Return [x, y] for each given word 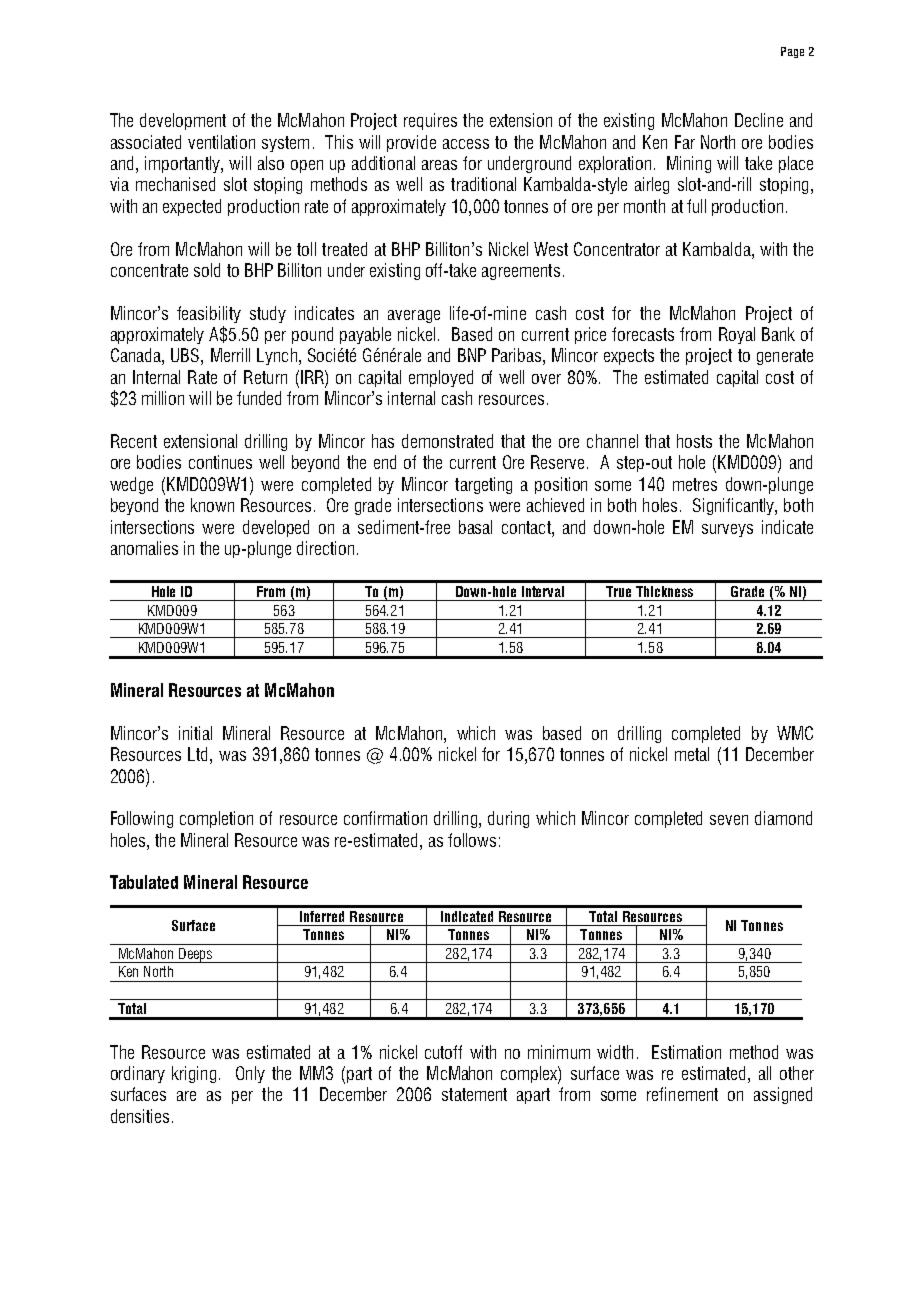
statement [474, 1094]
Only [250, 1074]
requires [430, 121]
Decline [759, 120]
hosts [694, 441]
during [508, 819]
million [163, 398]
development [183, 121]
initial [195, 733]
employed [441, 378]
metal [692, 754]
